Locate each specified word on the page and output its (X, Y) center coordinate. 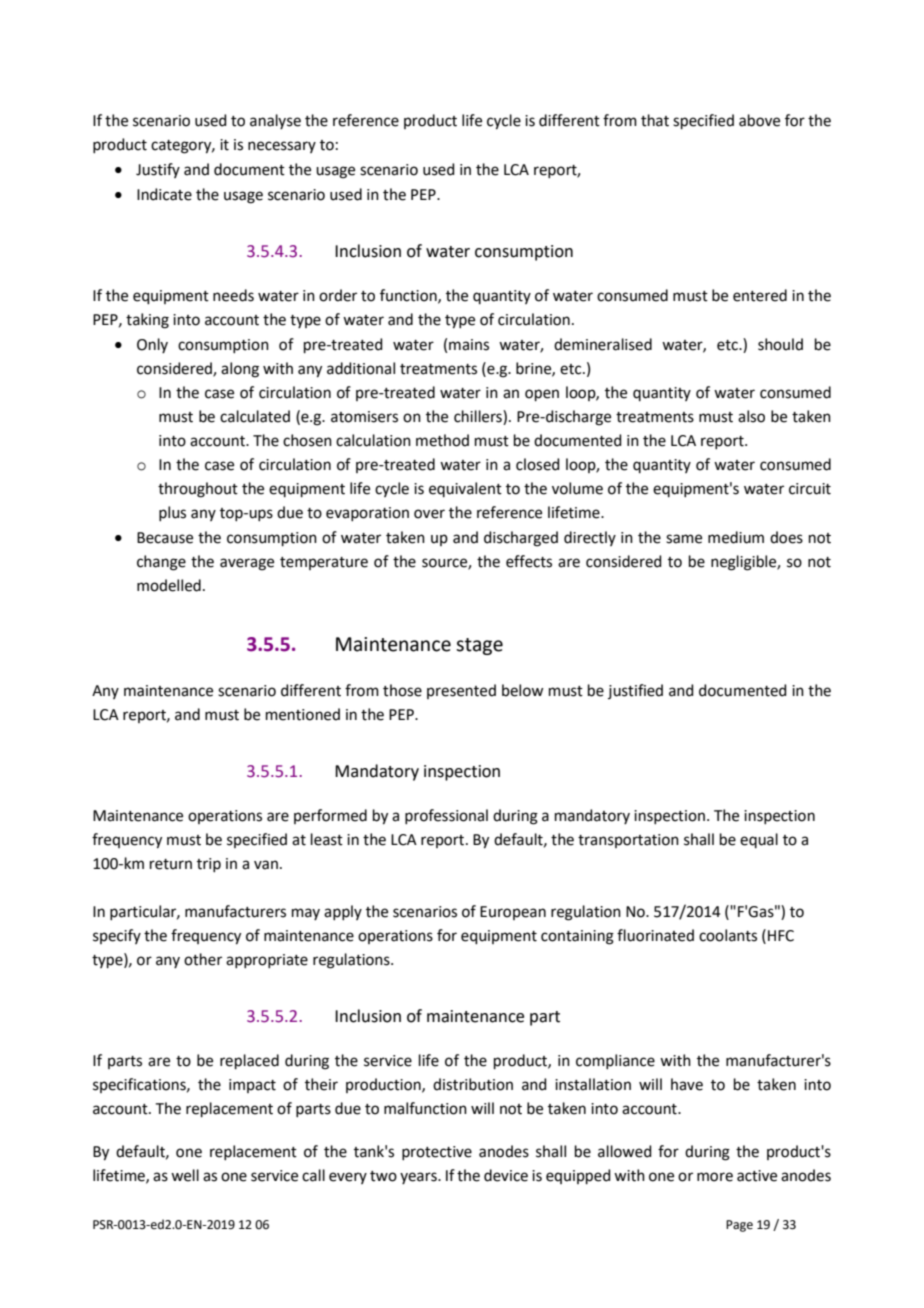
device (506, 1175)
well (185, 1175)
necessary (282, 147)
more (715, 1177)
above (759, 120)
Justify (158, 170)
